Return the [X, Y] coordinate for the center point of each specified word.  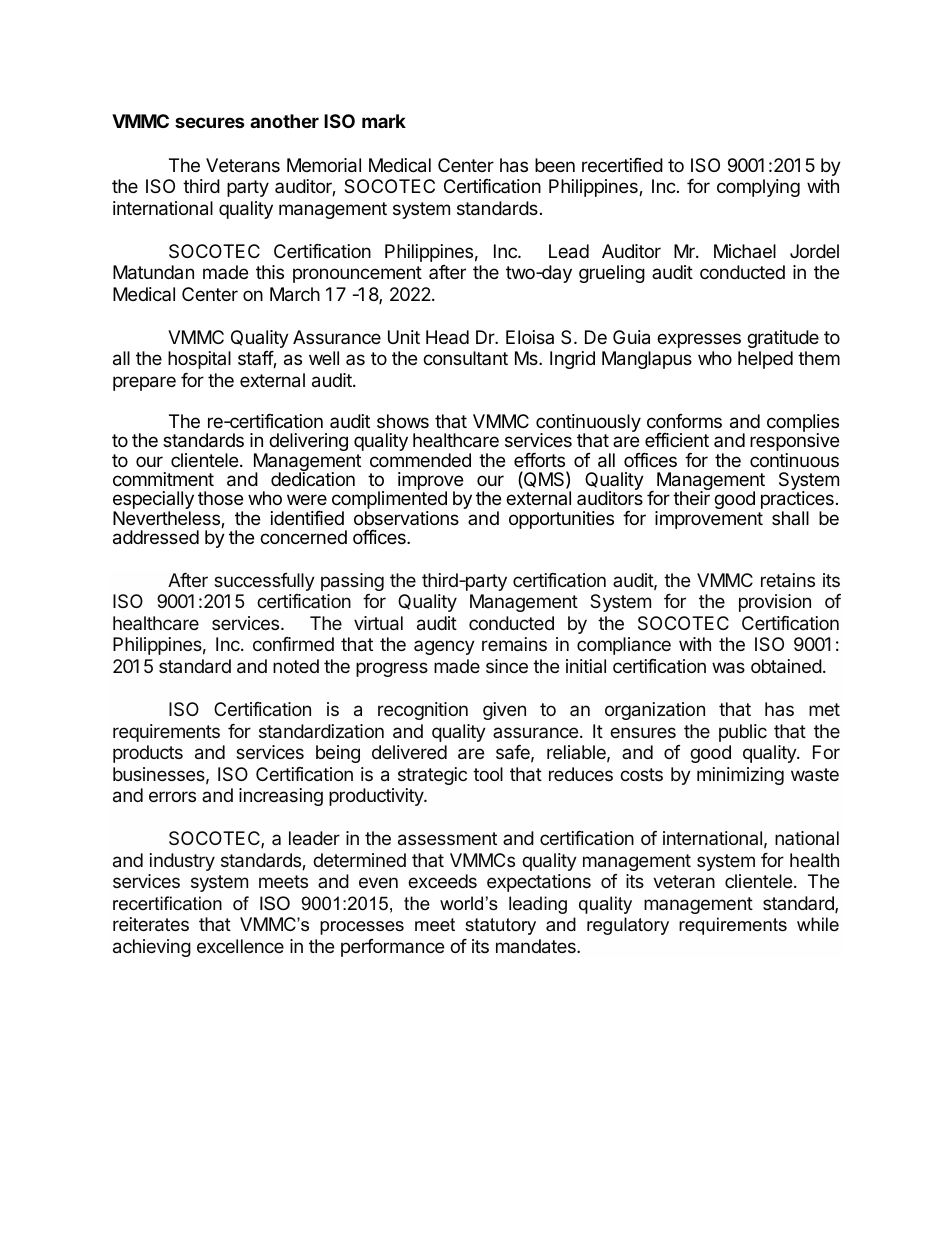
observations [406, 518]
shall [790, 518]
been [555, 165]
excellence [240, 946]
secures [210, 122]
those [220, 498]
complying [758, 188]
